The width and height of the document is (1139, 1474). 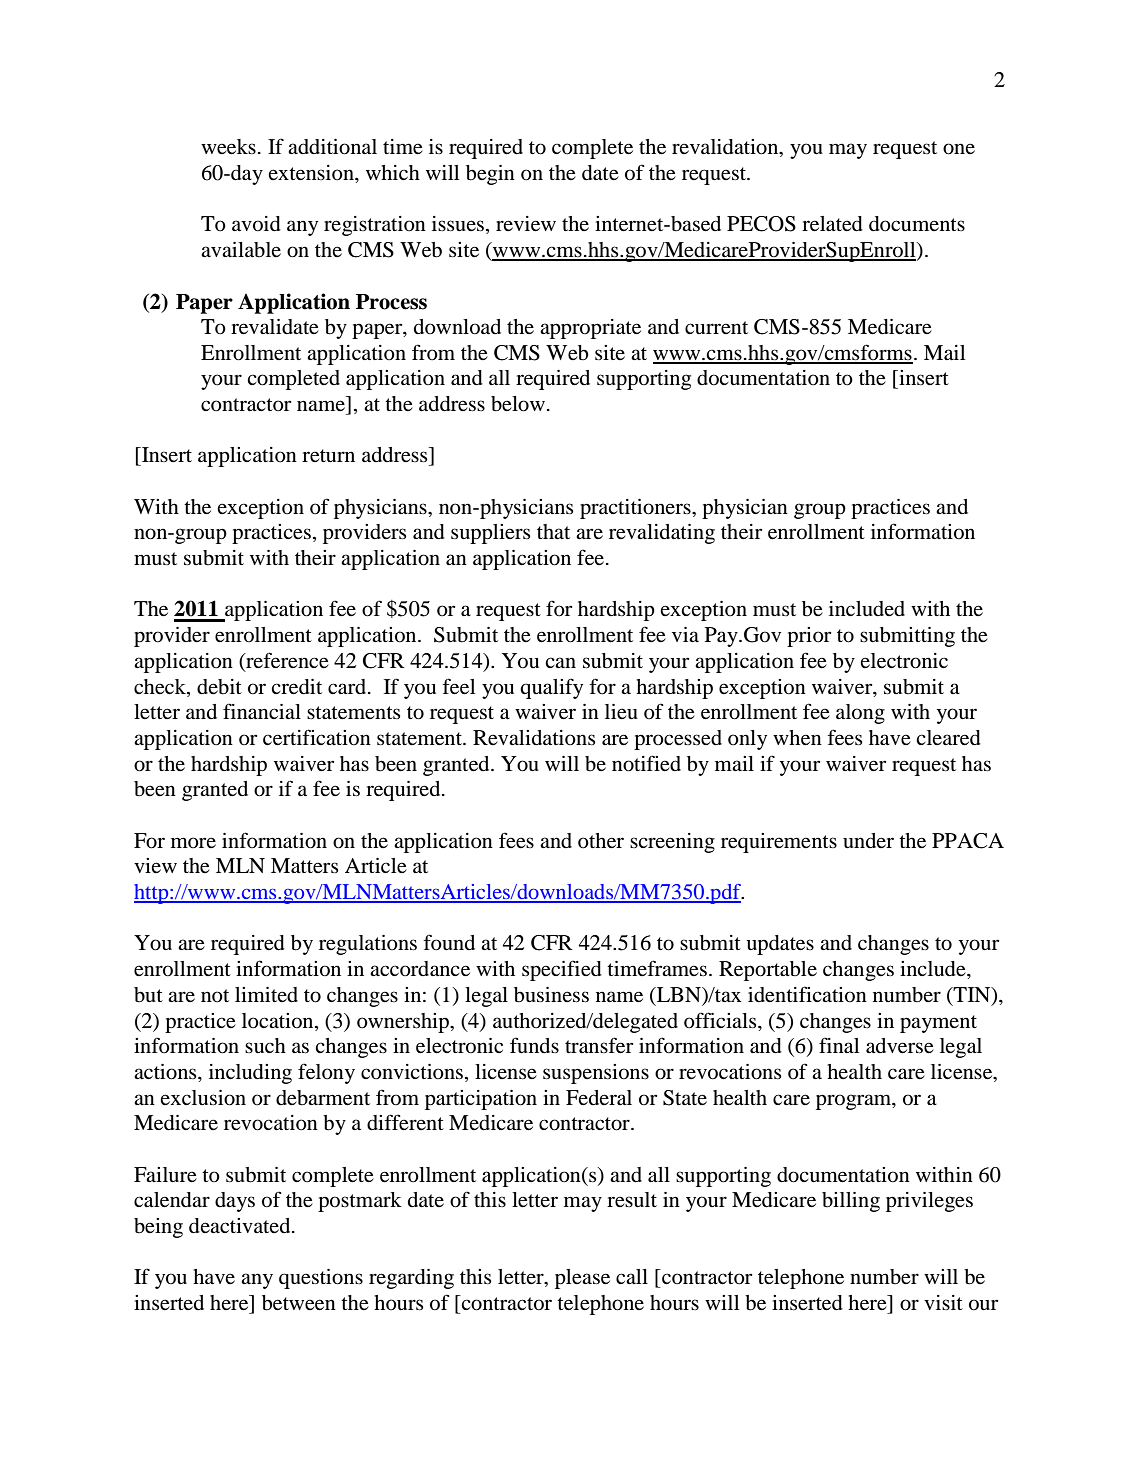 What do you see at coordinates (832, 224) in the document?
I see `related` at bounding box center [832, 224].
